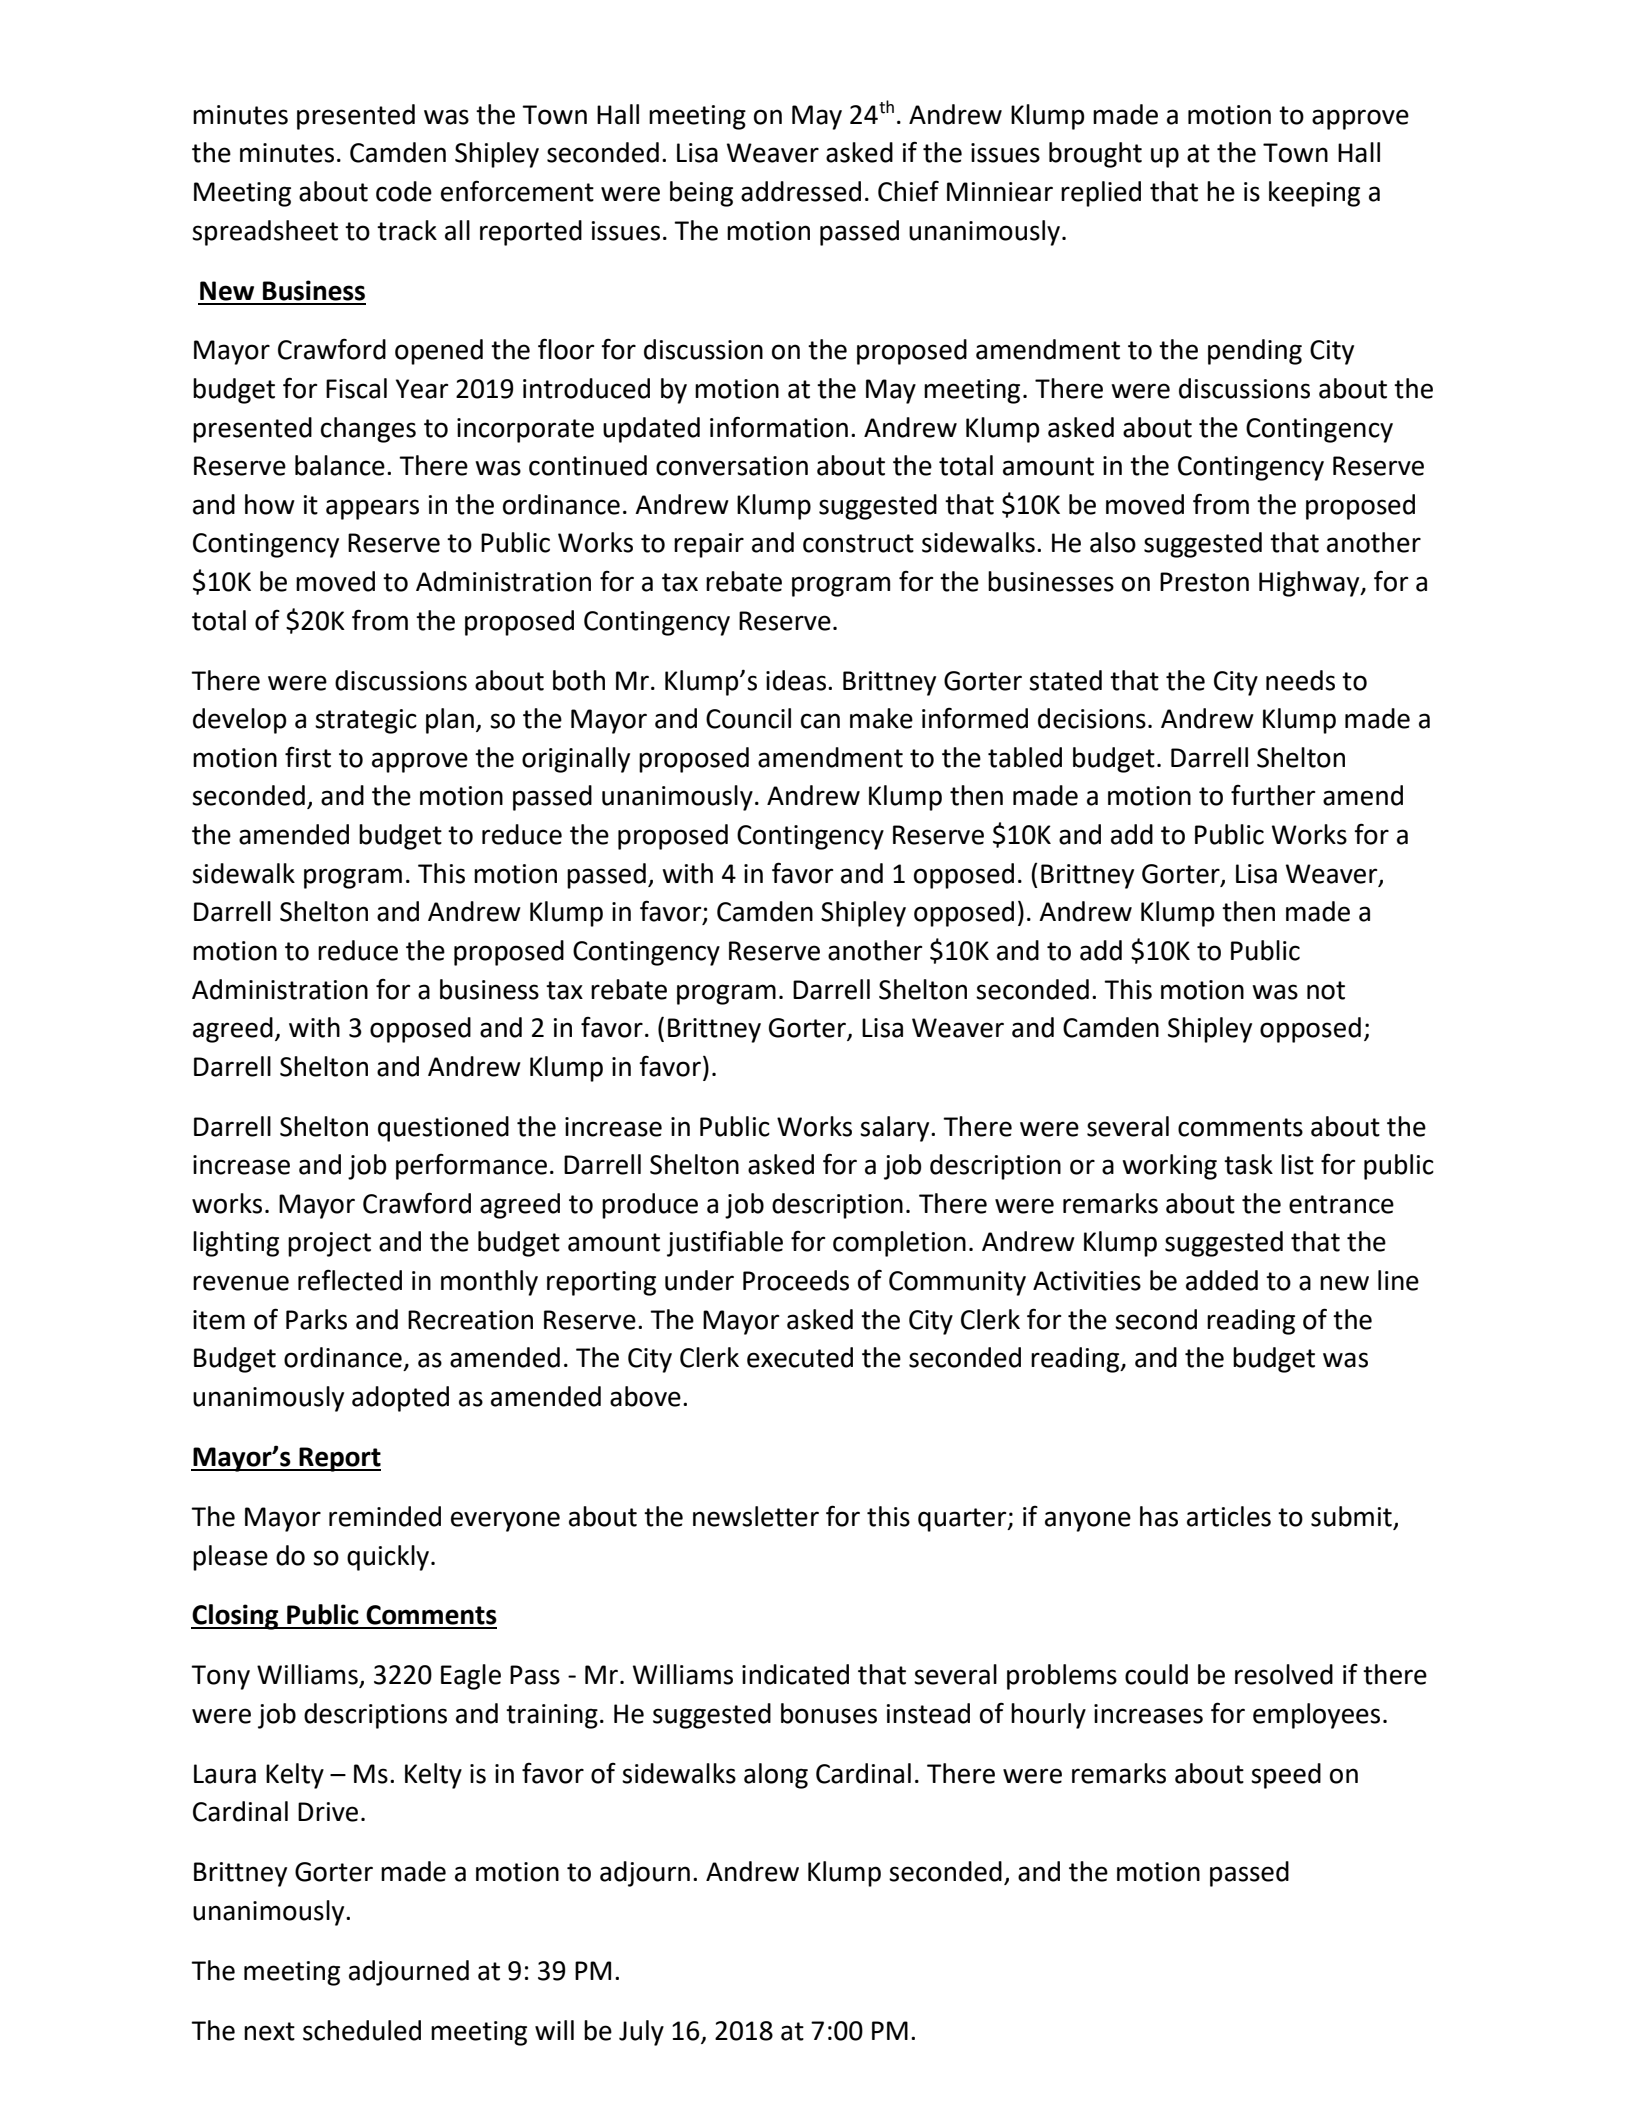 The image size is (1630, 2110). I want to click on scheduled, so click(362, 2030).
